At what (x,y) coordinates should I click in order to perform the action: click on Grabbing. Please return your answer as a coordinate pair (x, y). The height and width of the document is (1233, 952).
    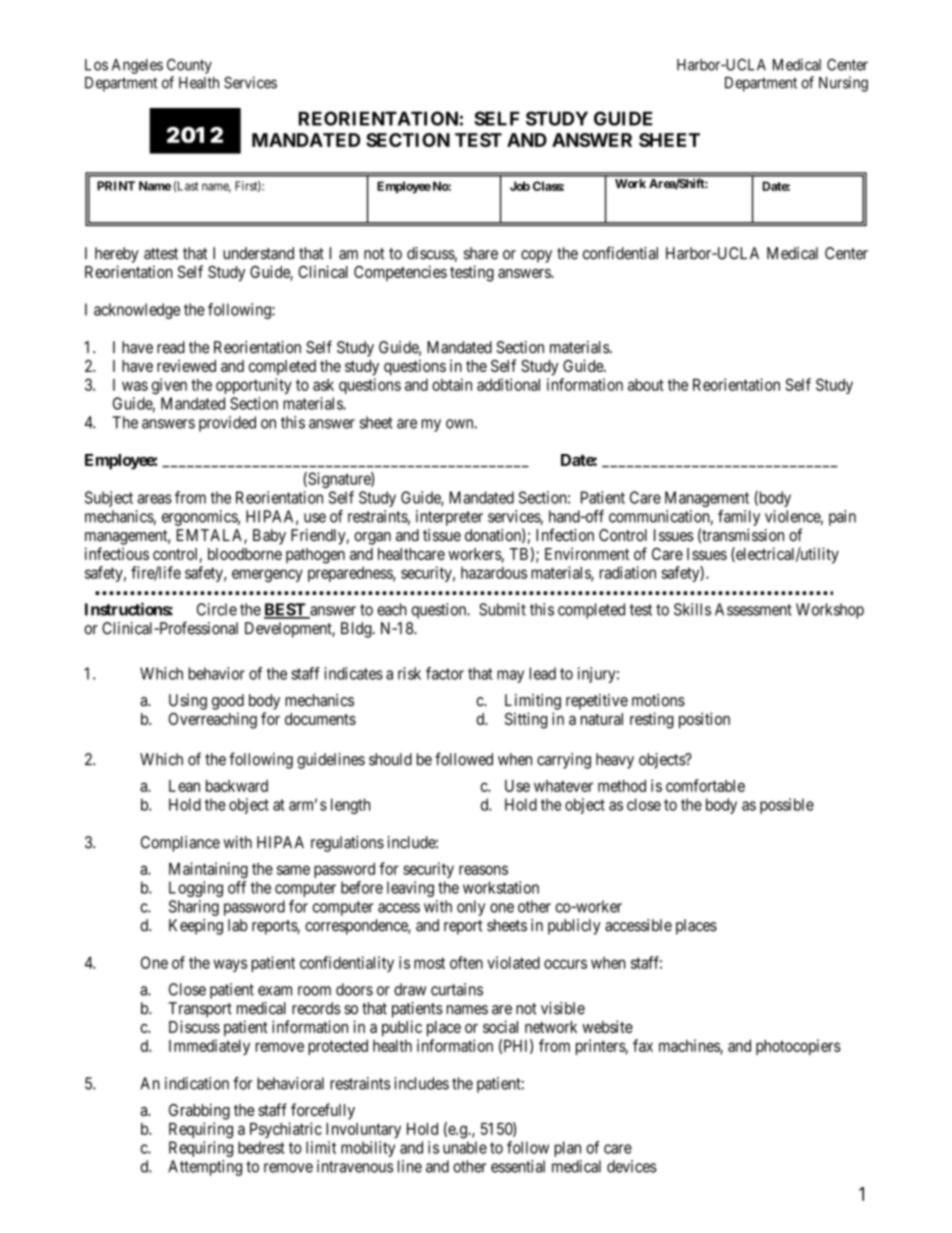
    Looking at the image, I should click on (199, 1111).
